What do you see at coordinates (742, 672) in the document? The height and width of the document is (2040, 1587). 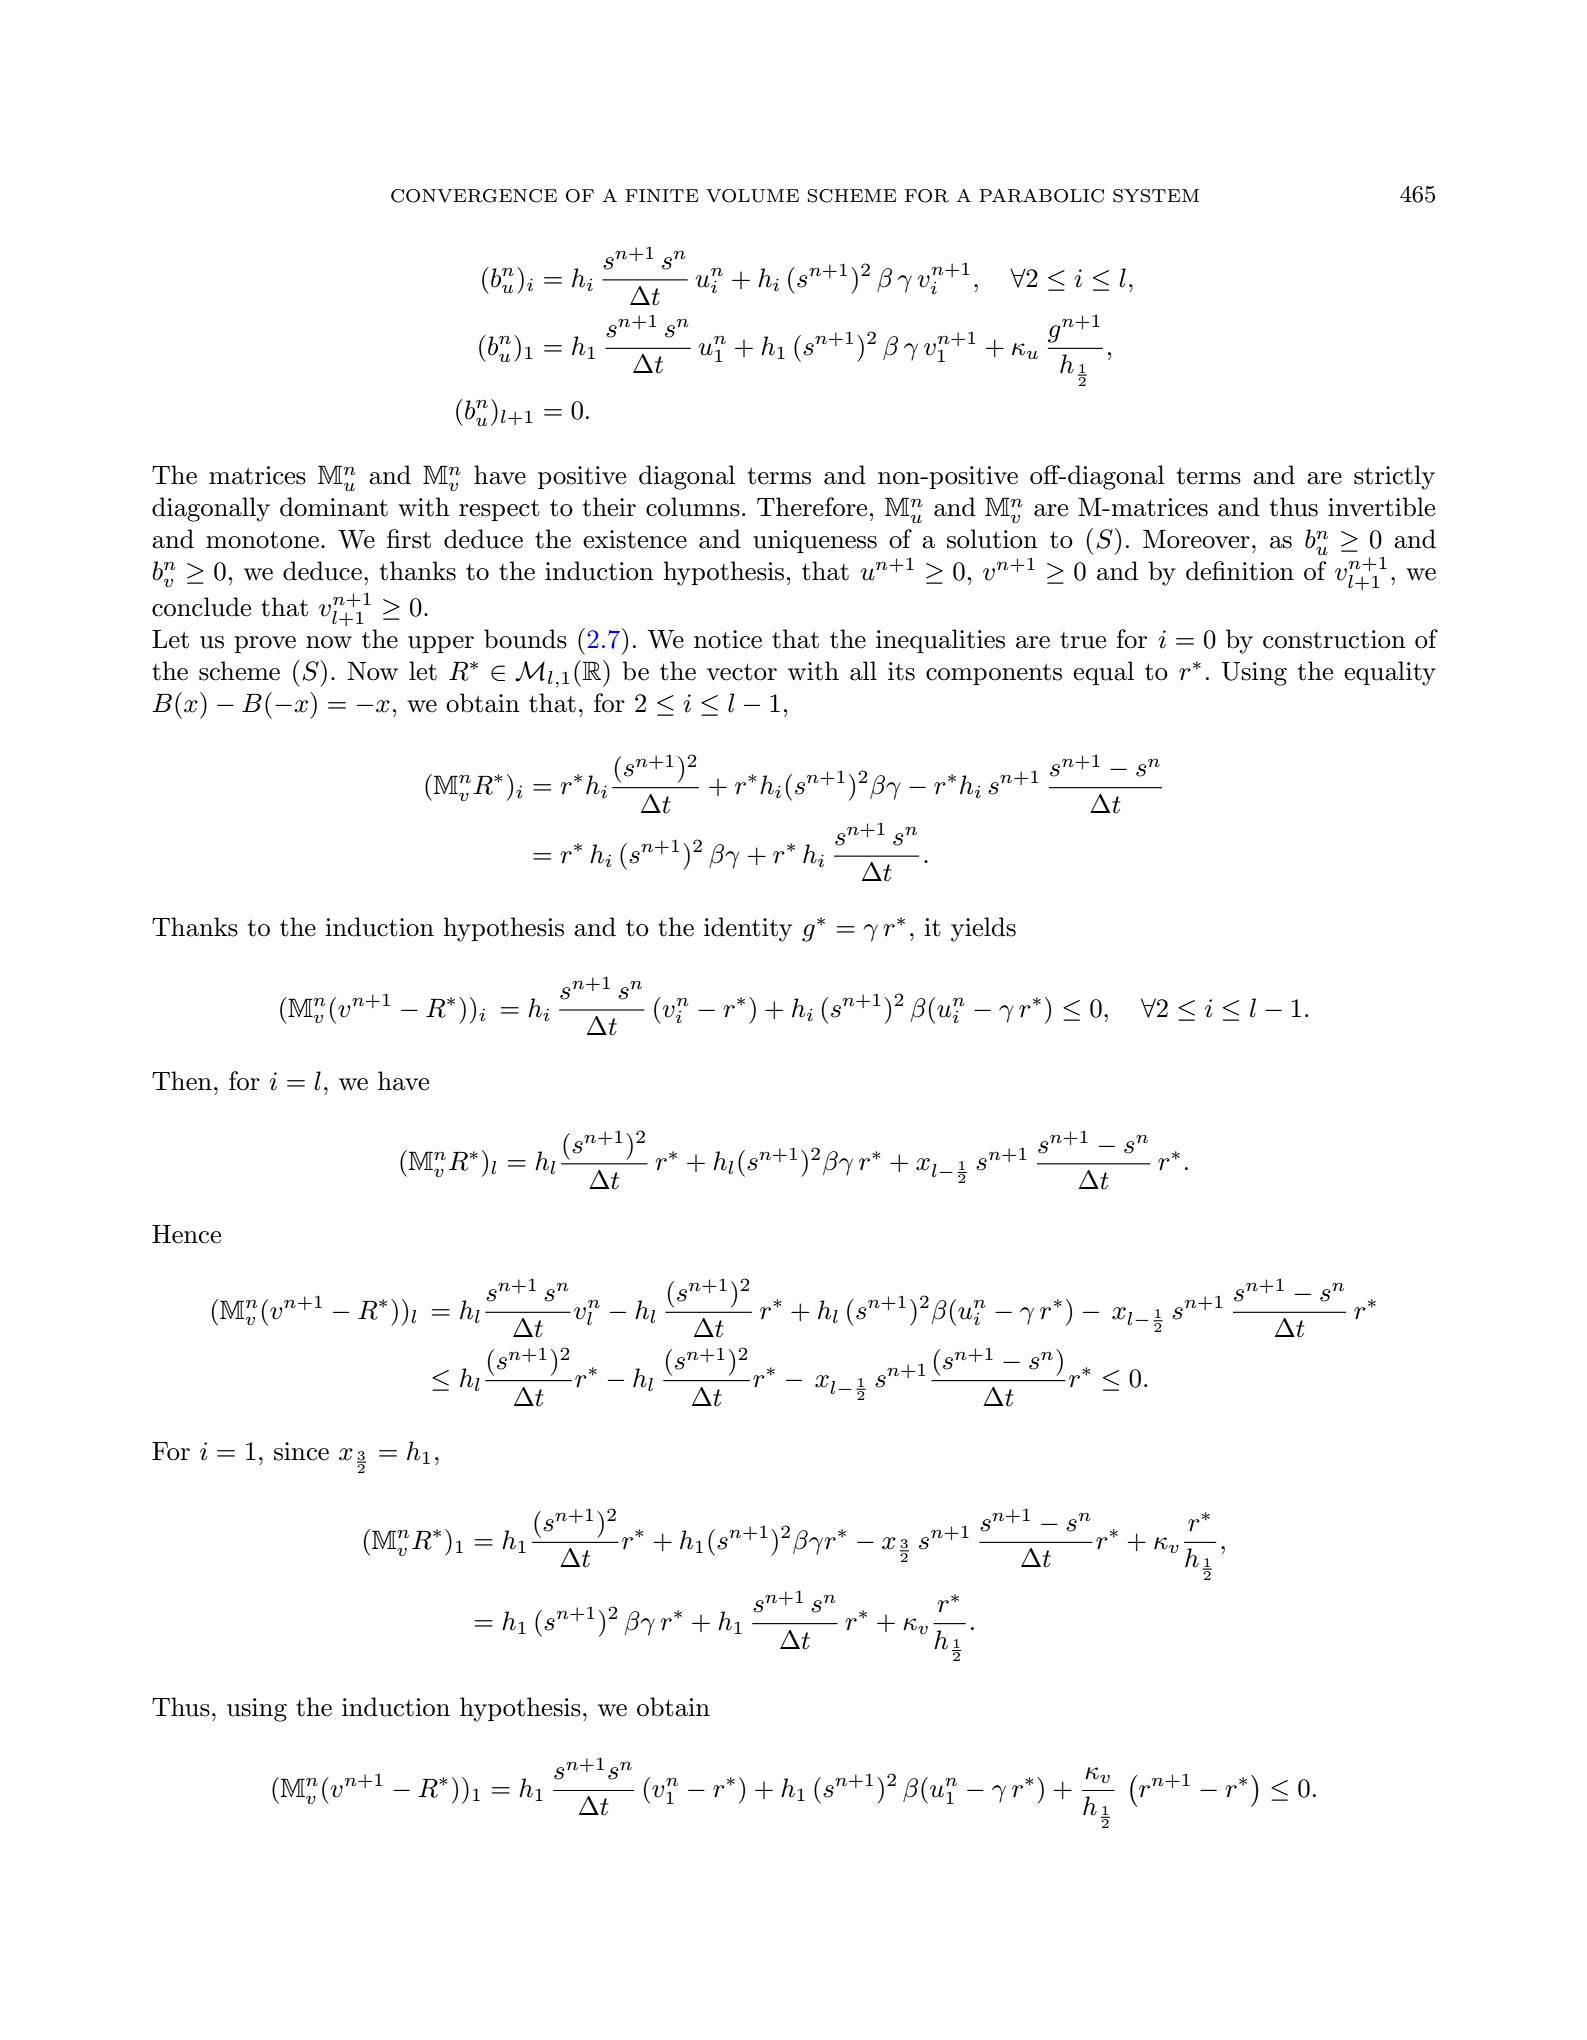 I see `vector` at bounding box center [742, 672].
